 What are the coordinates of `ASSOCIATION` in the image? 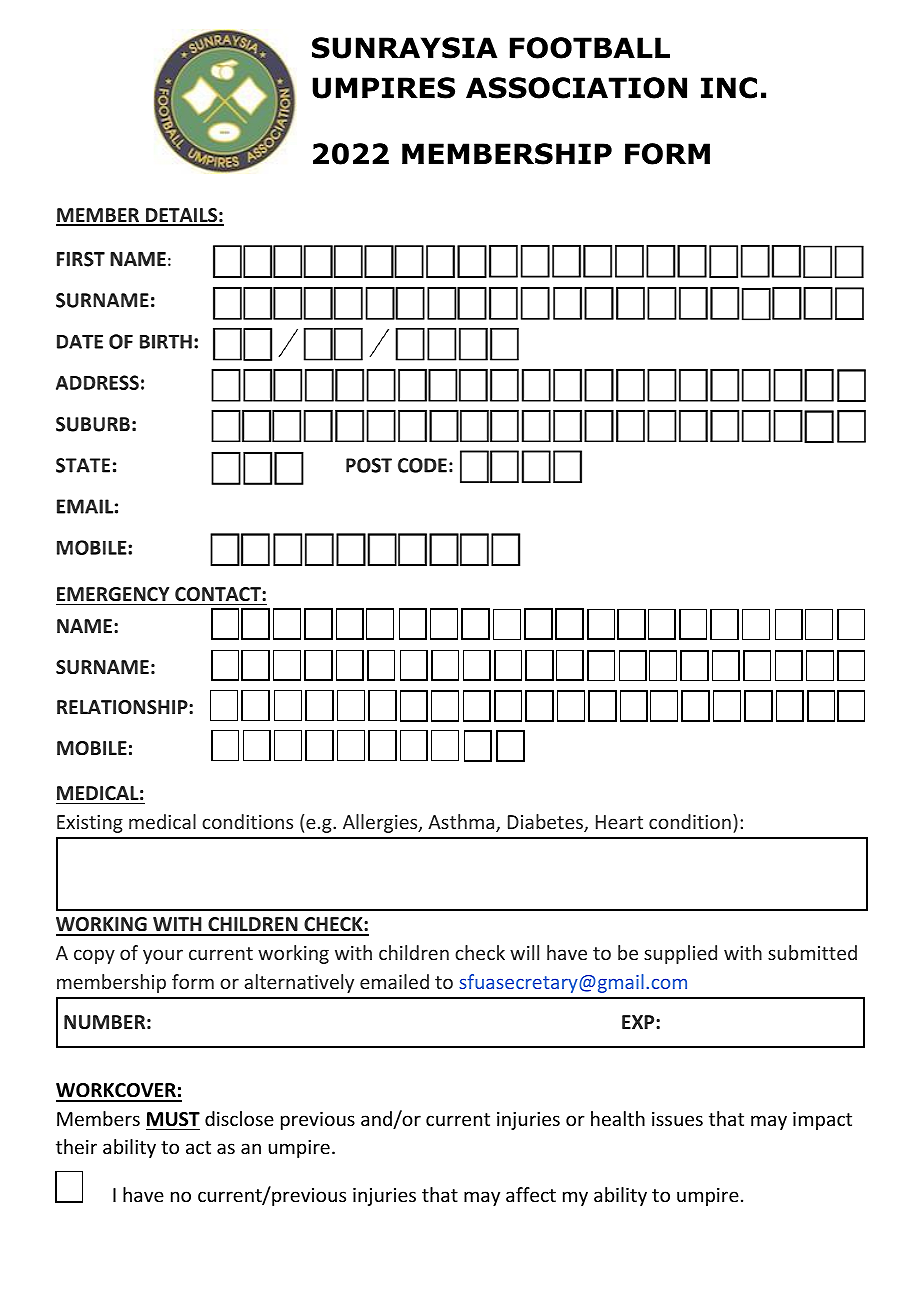 It's located at (576, 88).
